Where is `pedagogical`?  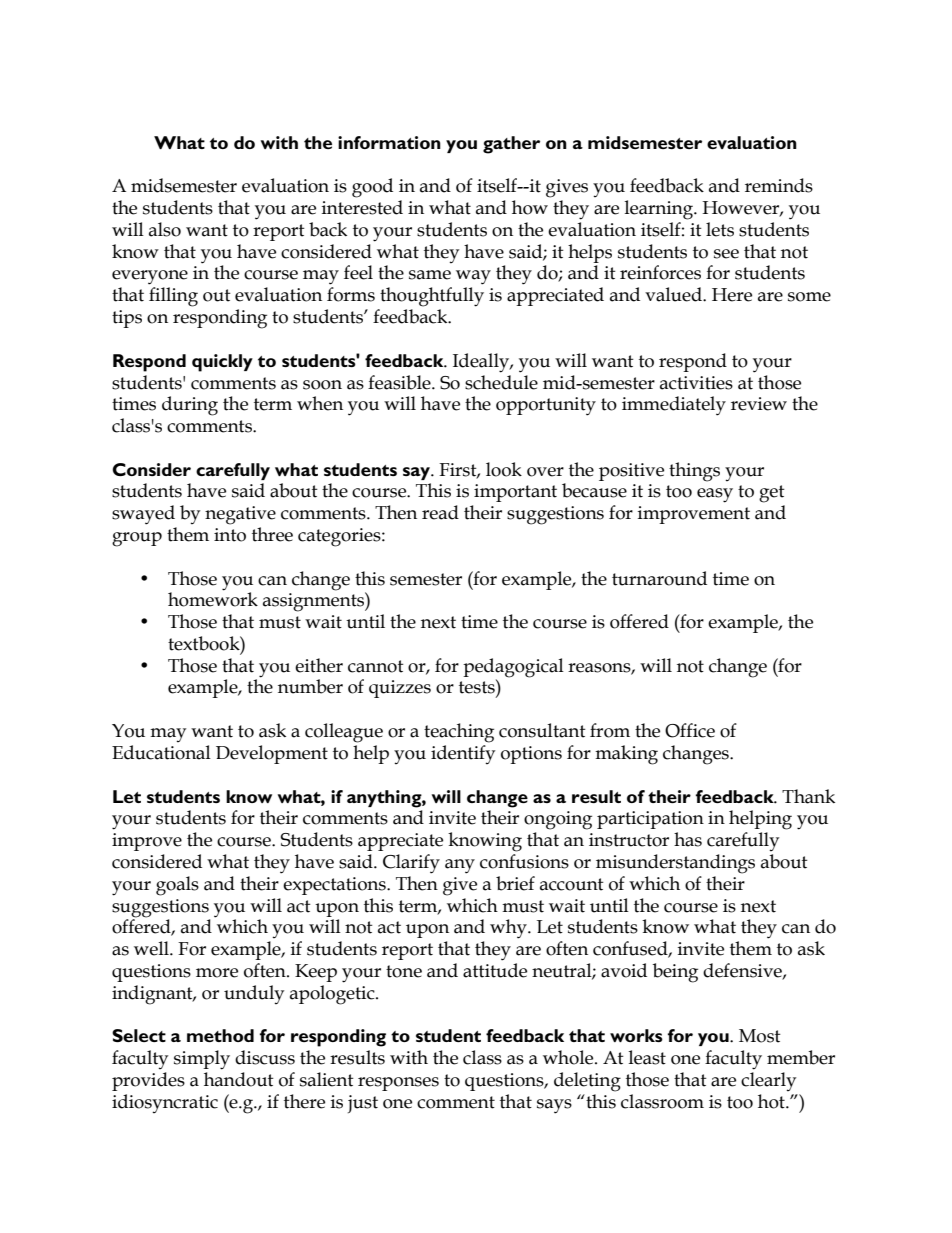 pedagogical is located at coordinates (513, 669).
